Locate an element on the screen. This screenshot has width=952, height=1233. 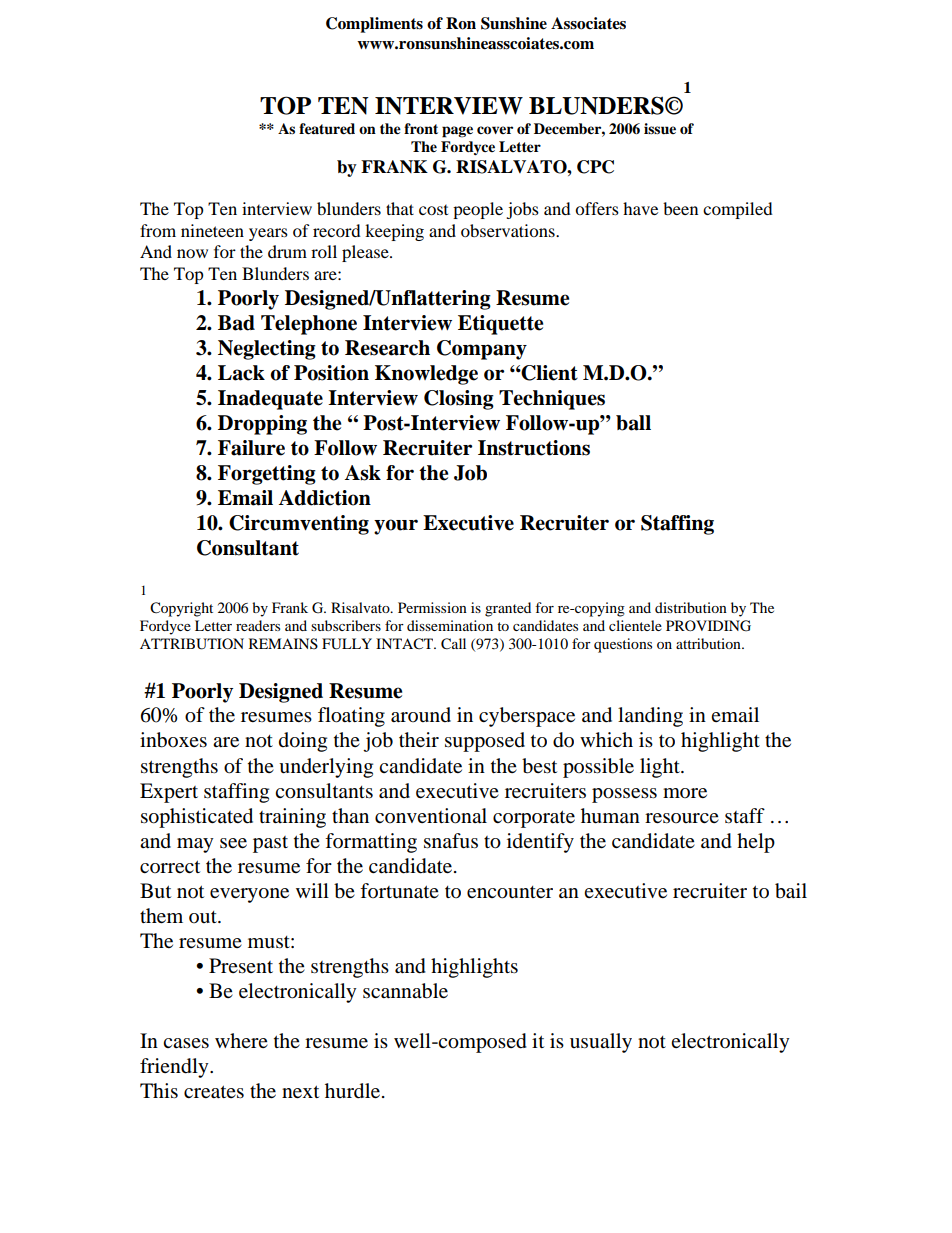
featured is located at coordinates (327, 129).
